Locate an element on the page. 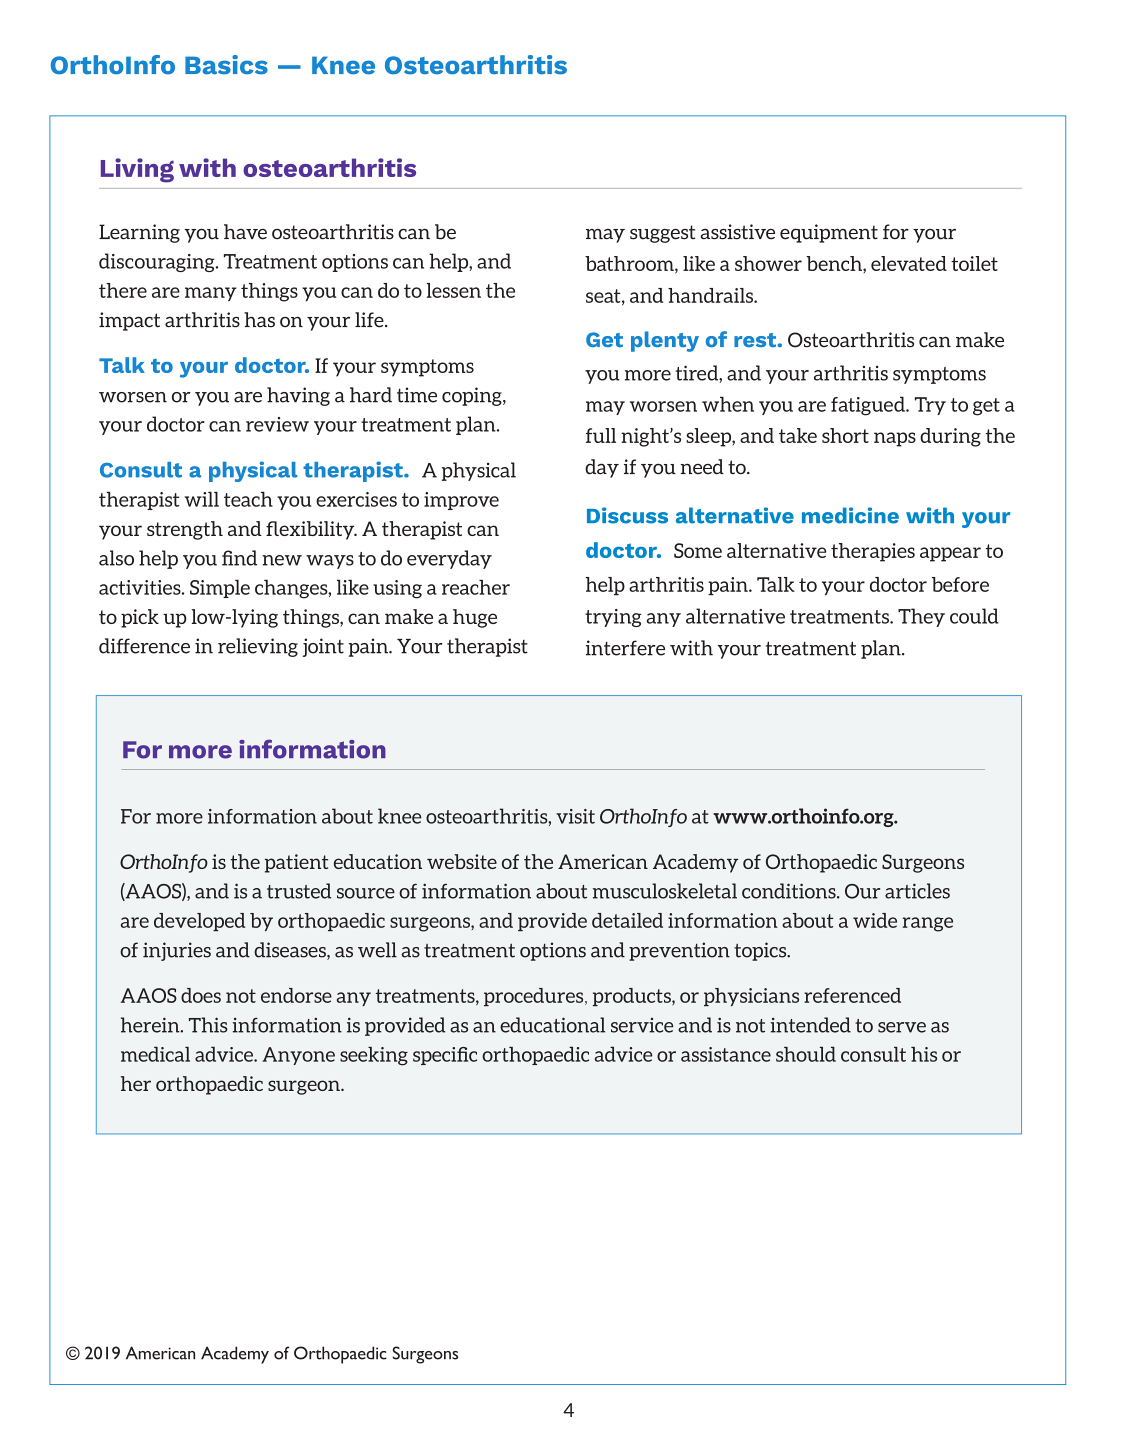 This document has height=1451, width=1121. This is located at coordinates (208, 1025).
